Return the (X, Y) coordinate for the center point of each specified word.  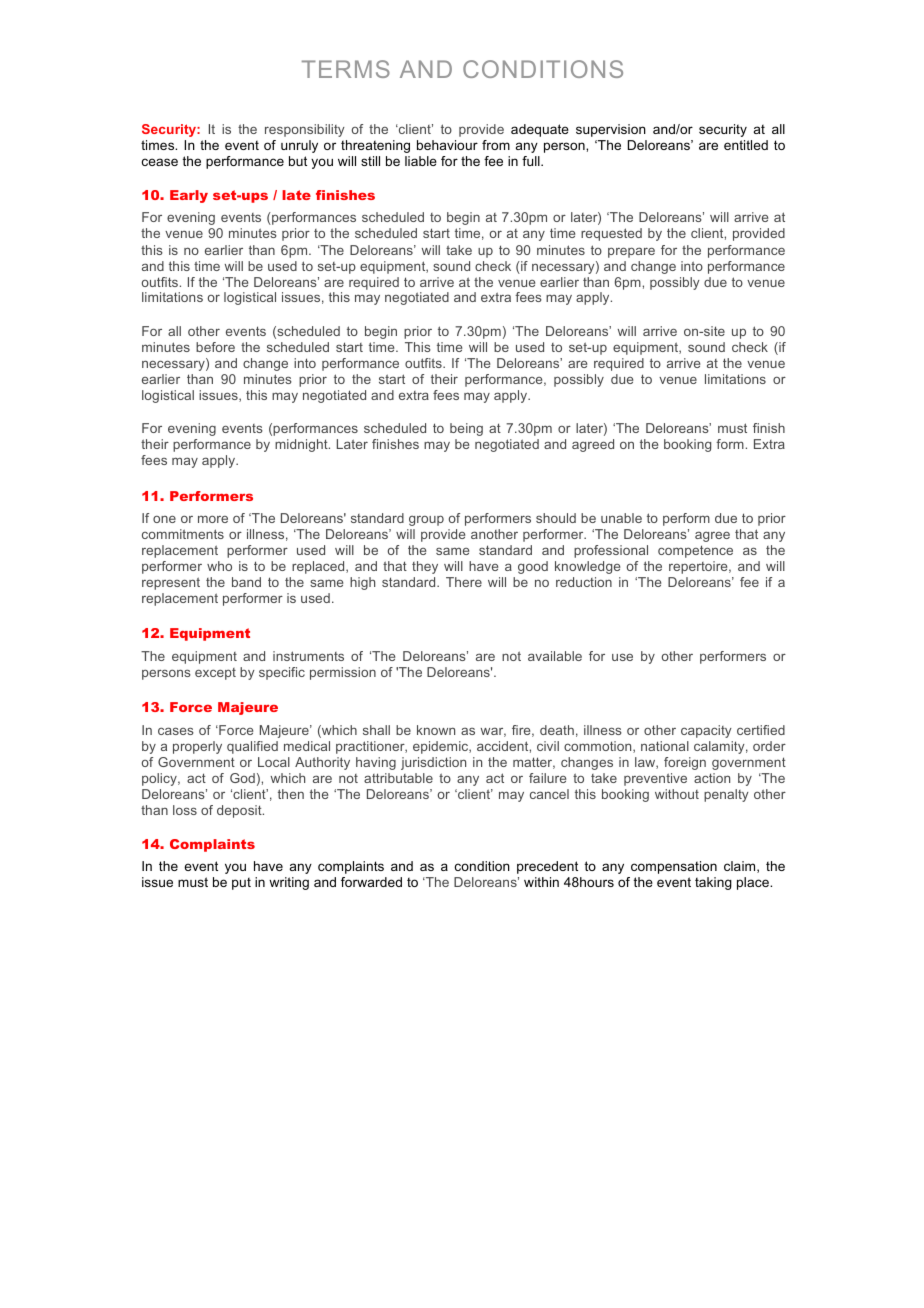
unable (621, 518)
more (213, 519)
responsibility (305, 130)
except (215, 674)
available (555, 656)
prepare (631, 252)
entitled (746, 145)
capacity (706, 731)
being (466, 429)
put (241, 884)
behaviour (447, 145)
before (215, 347)
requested (611, 234)
